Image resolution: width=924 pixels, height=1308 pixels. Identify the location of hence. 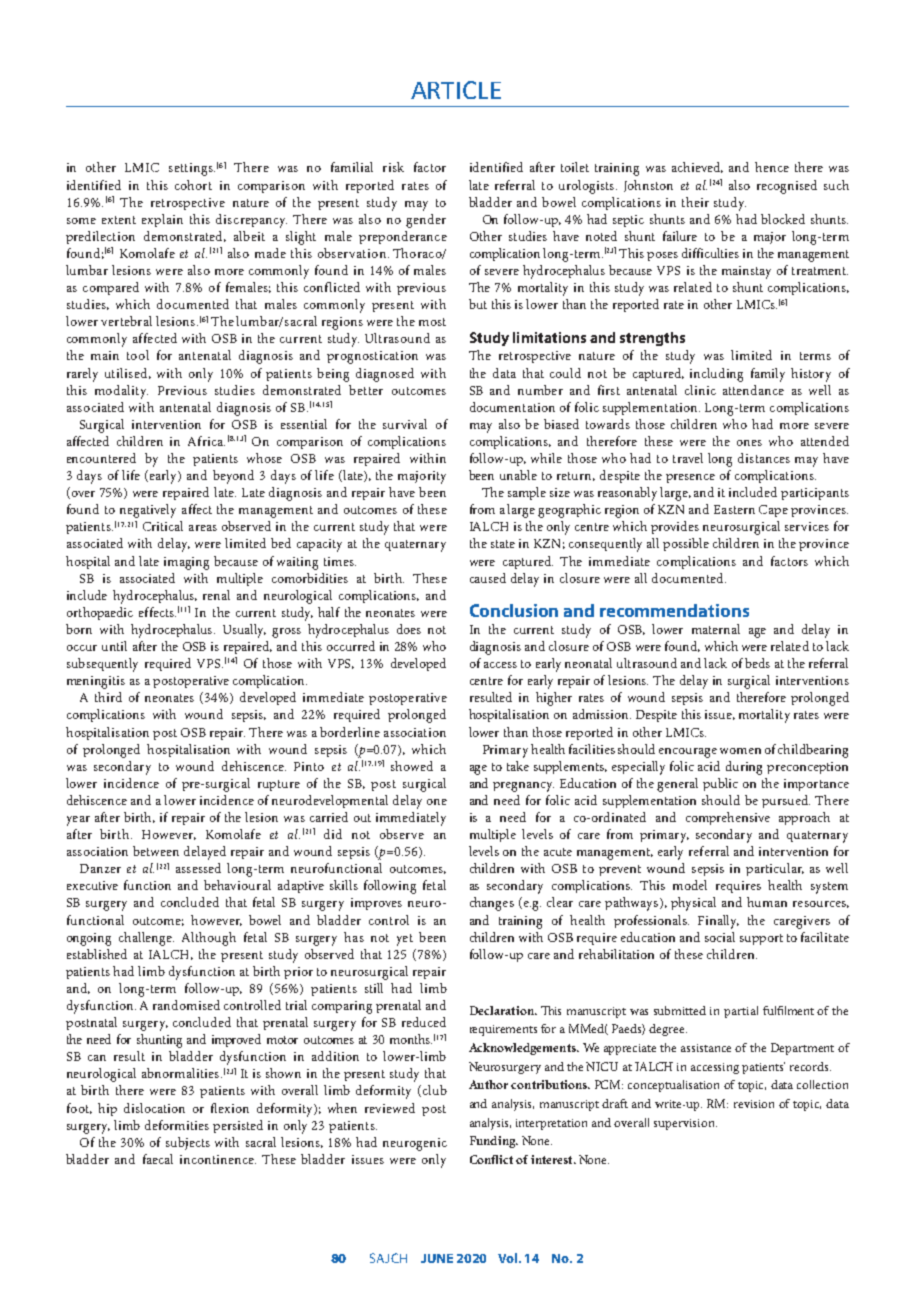
(772, 167).
